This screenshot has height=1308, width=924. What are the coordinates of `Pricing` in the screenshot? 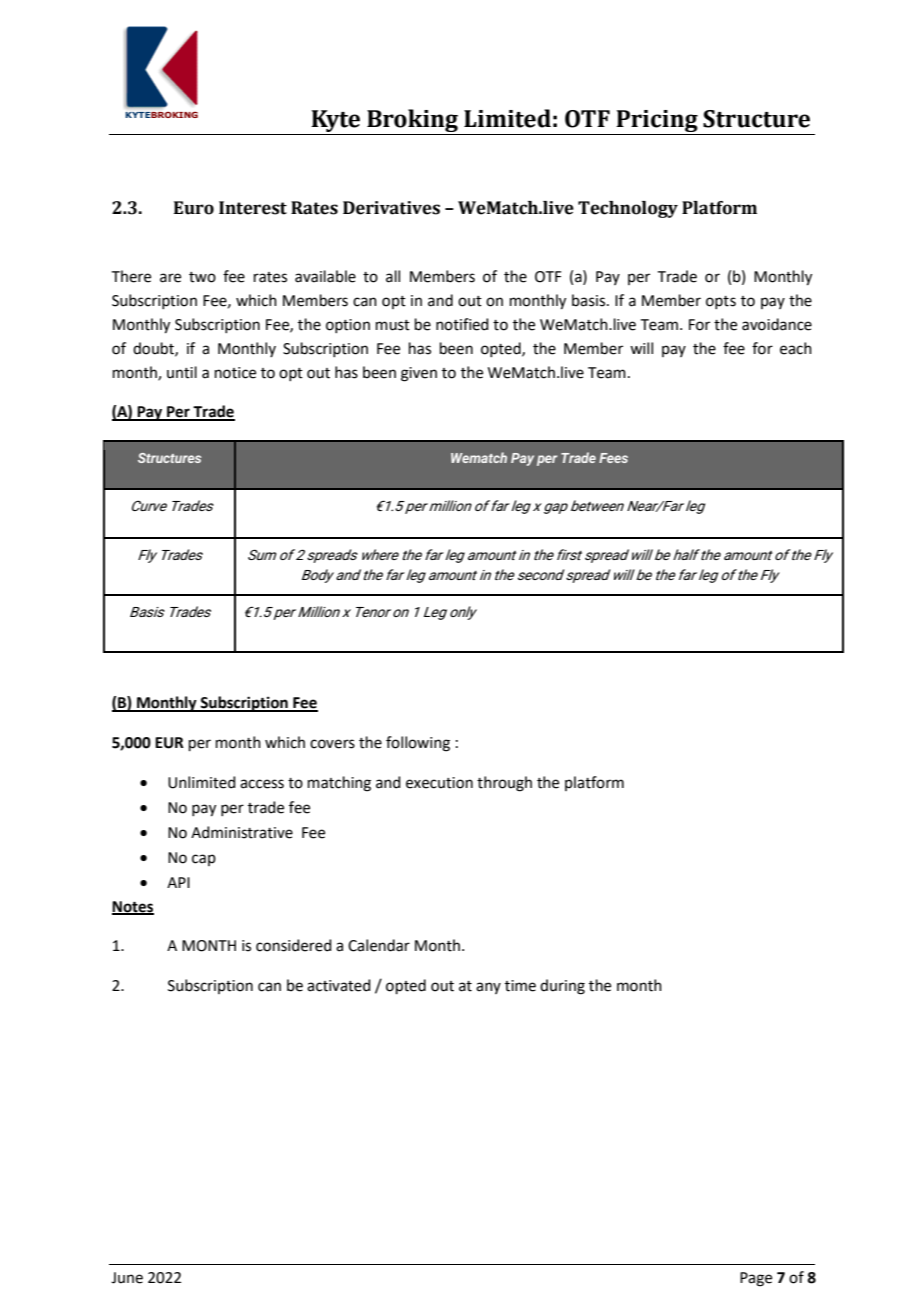 It's located at (657, 122).
